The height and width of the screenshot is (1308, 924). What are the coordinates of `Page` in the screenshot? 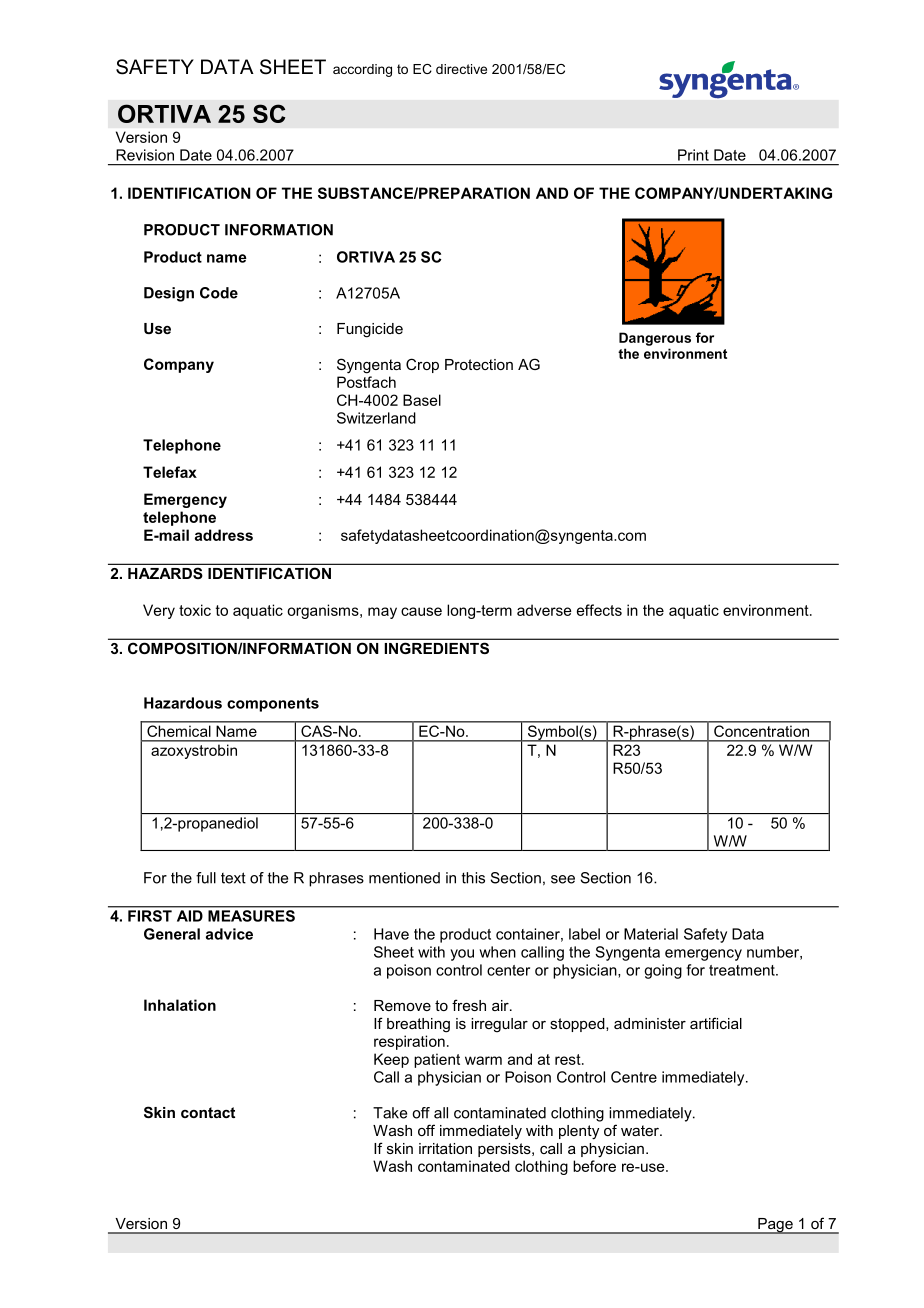 It's located at (775, 1226).
